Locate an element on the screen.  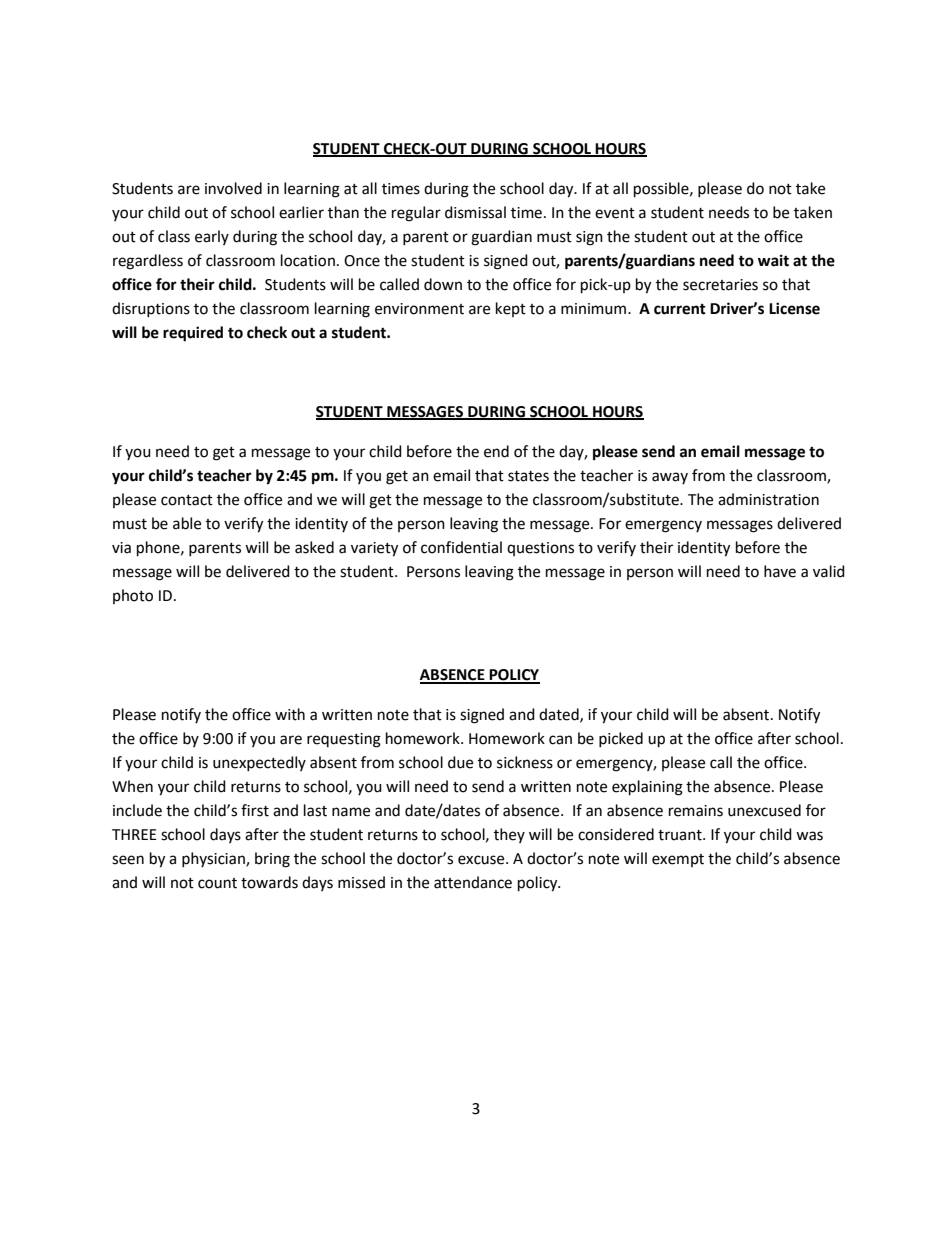
dismissal is located at coordinates (475, 212).
